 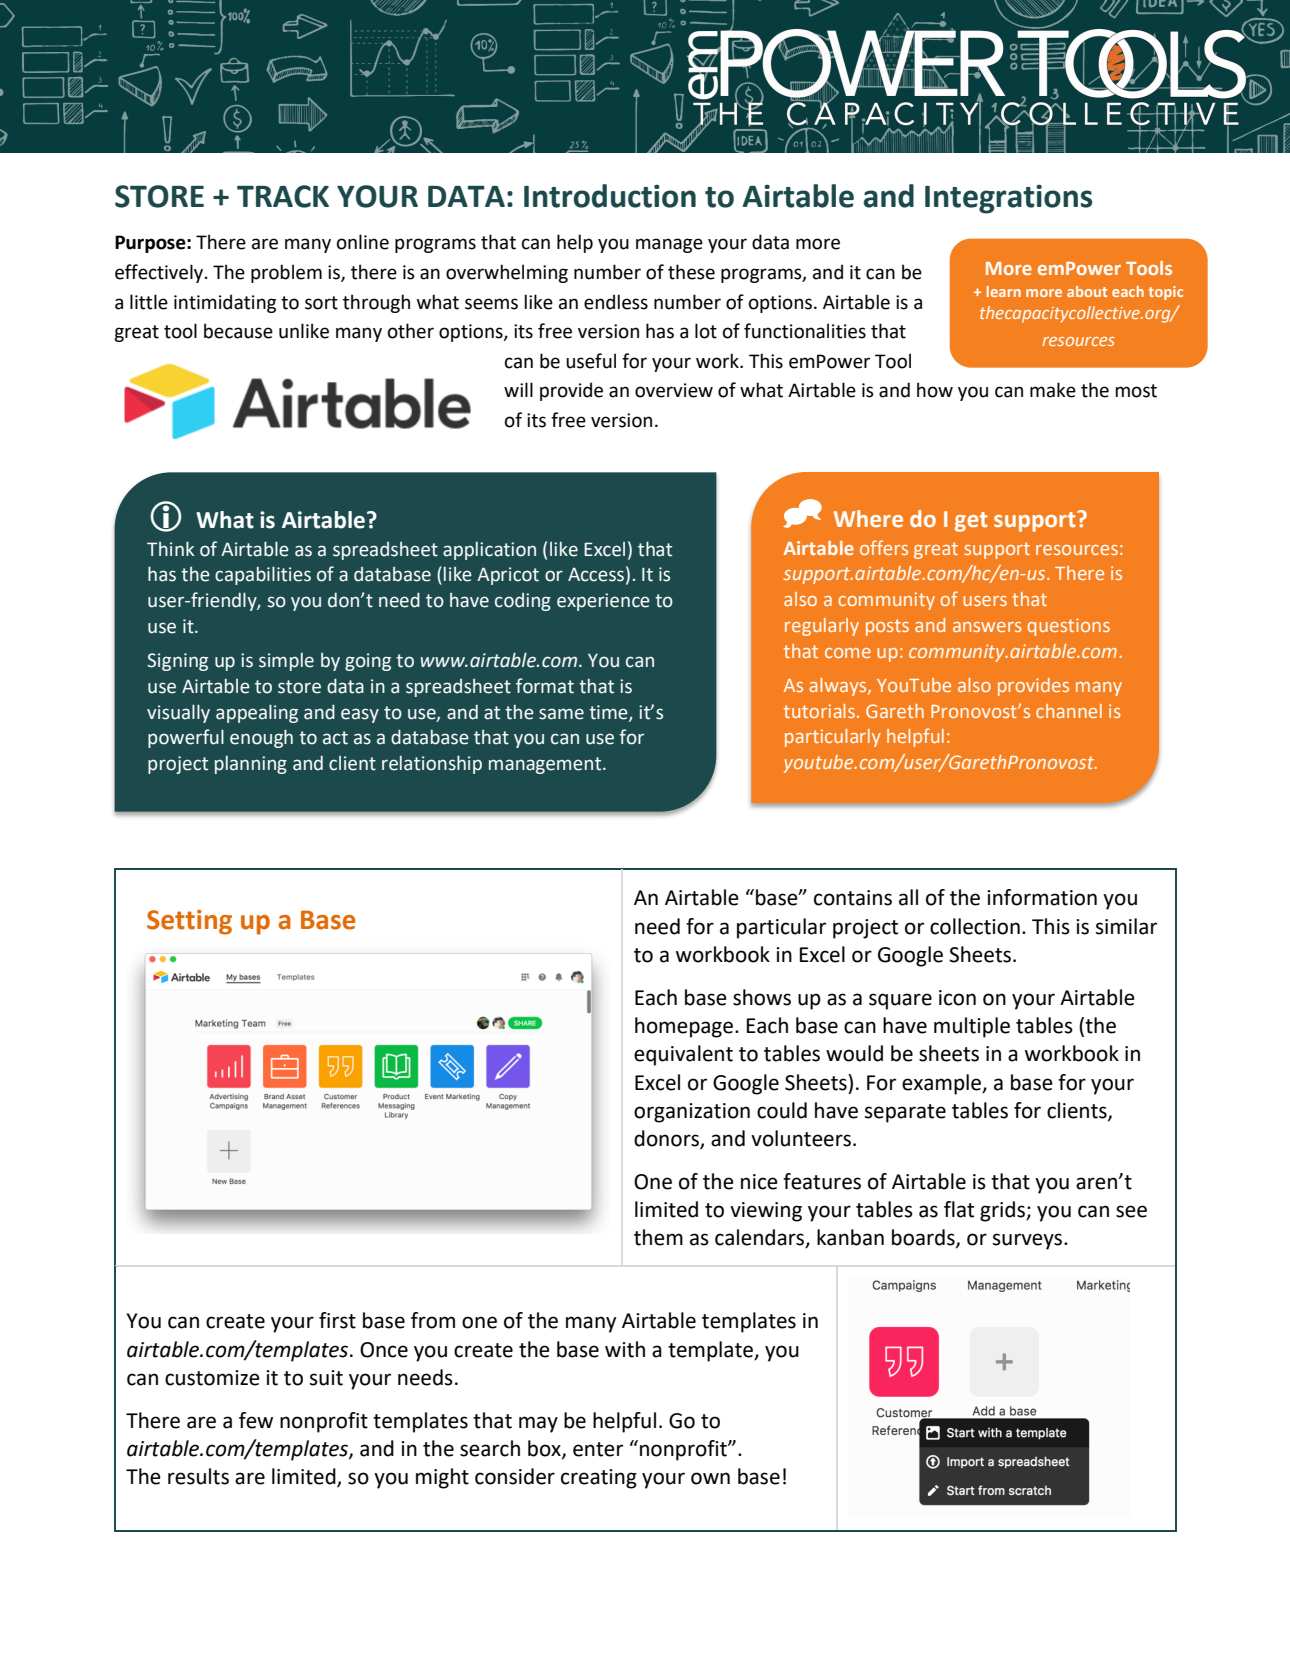 I want to click on Setting, so click(x=189, y=922).
